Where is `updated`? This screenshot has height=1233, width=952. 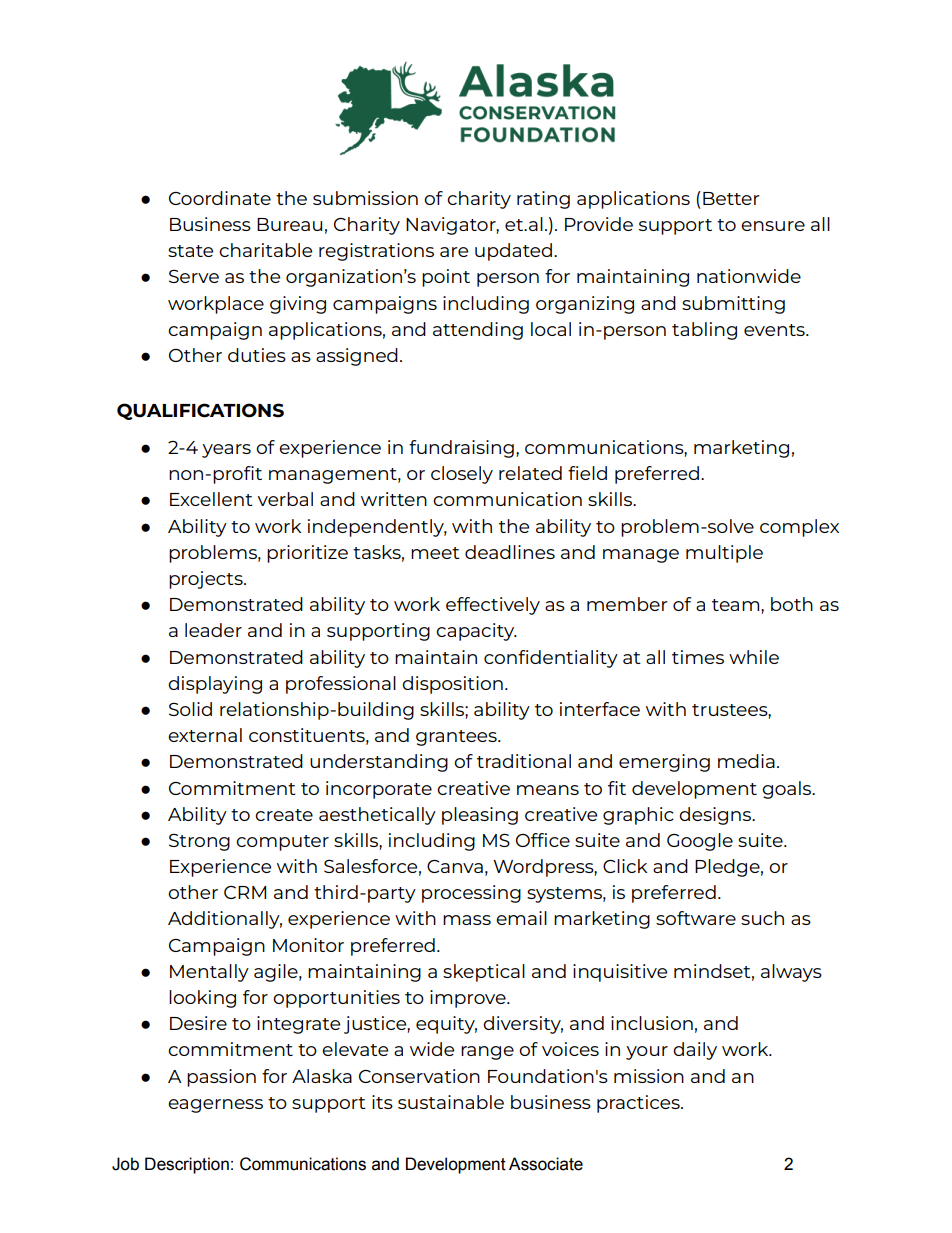
updated is located at coordinates (513, 252).
